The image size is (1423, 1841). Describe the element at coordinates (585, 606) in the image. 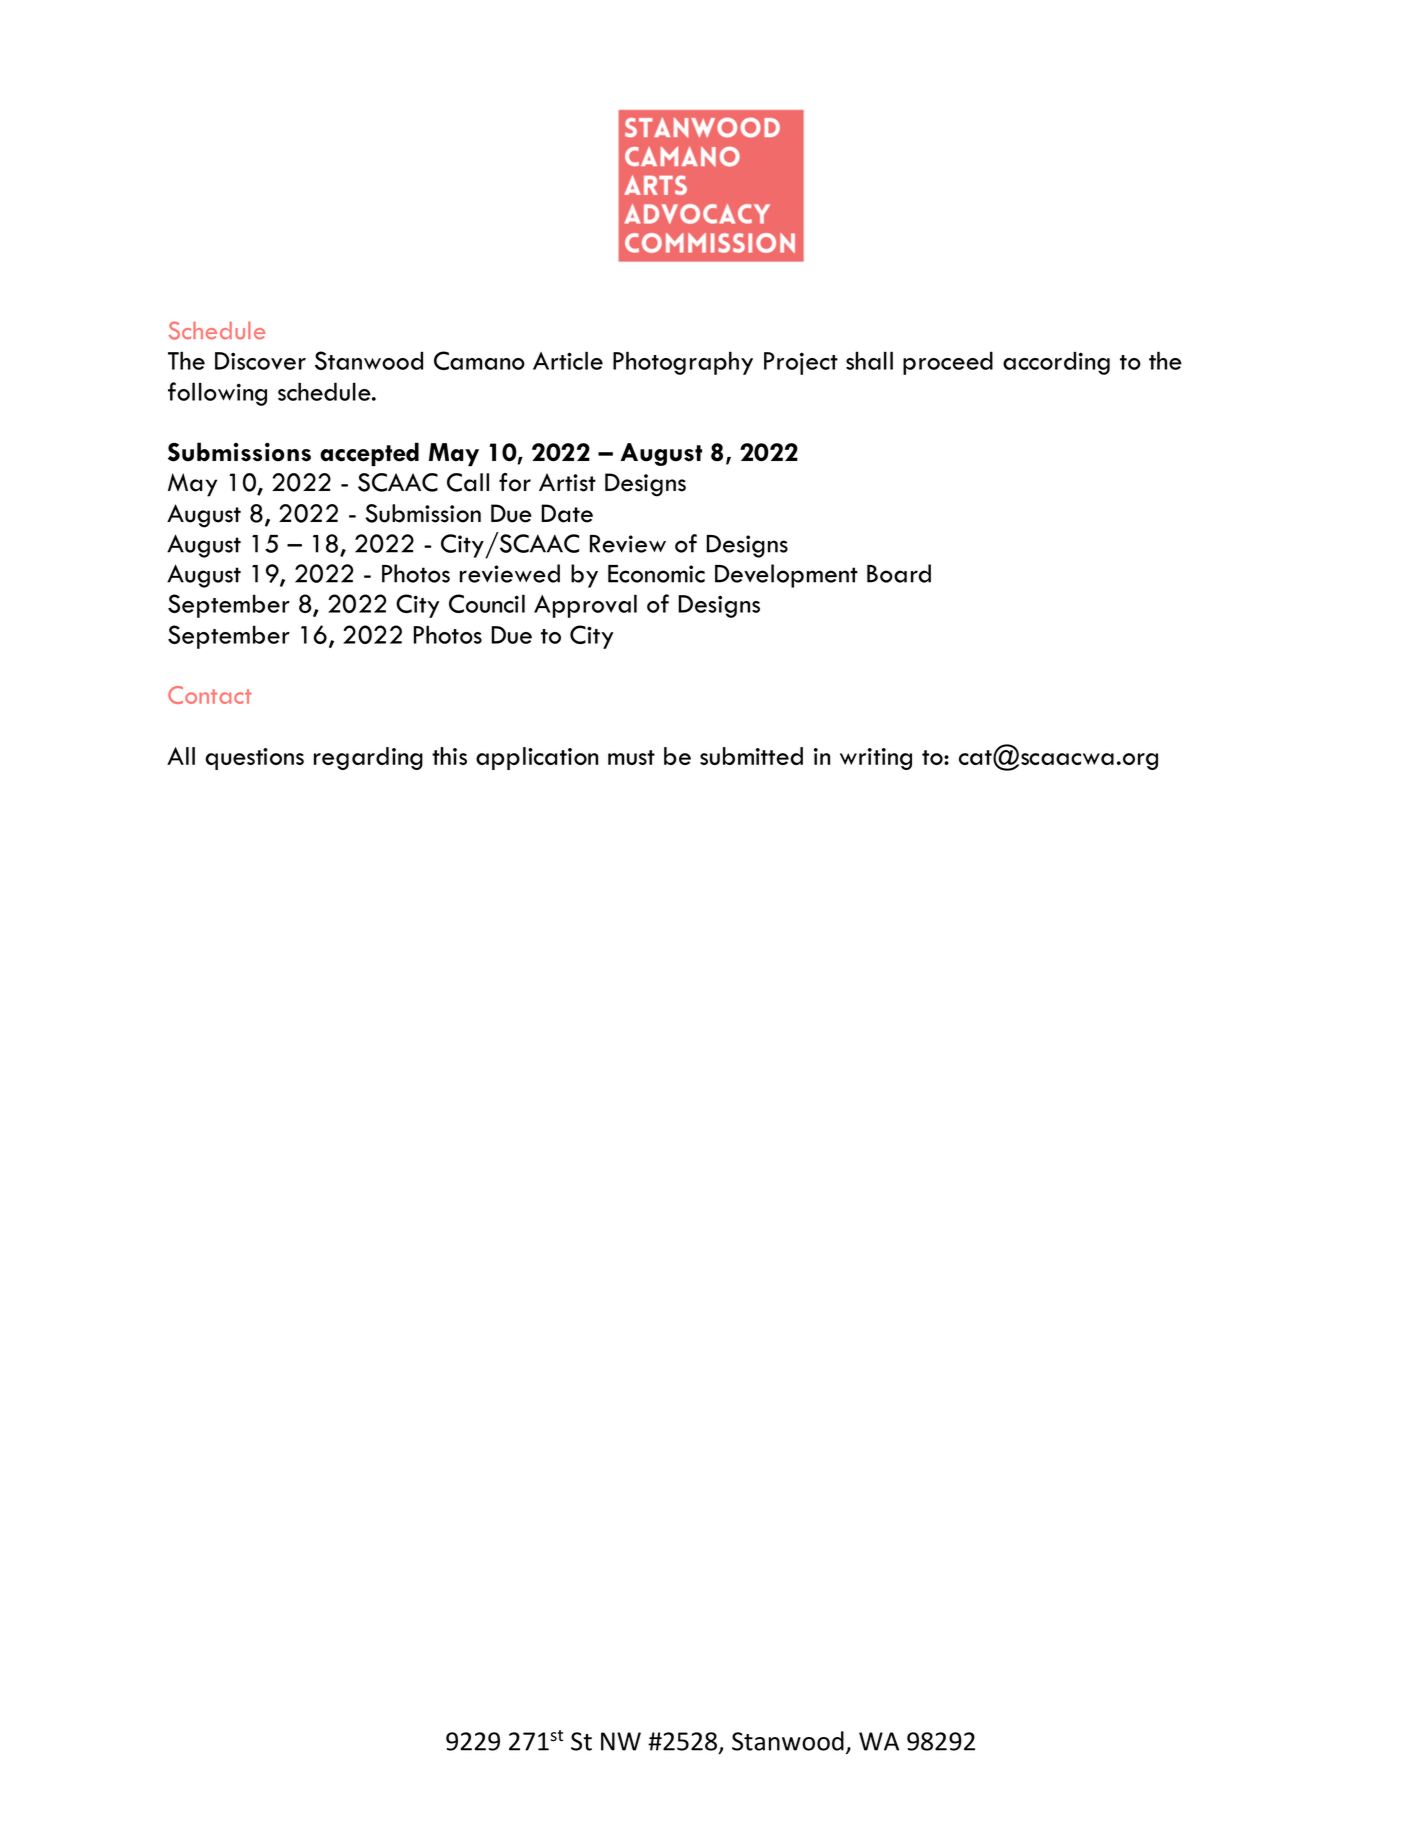

I see `Approval` at that location.
